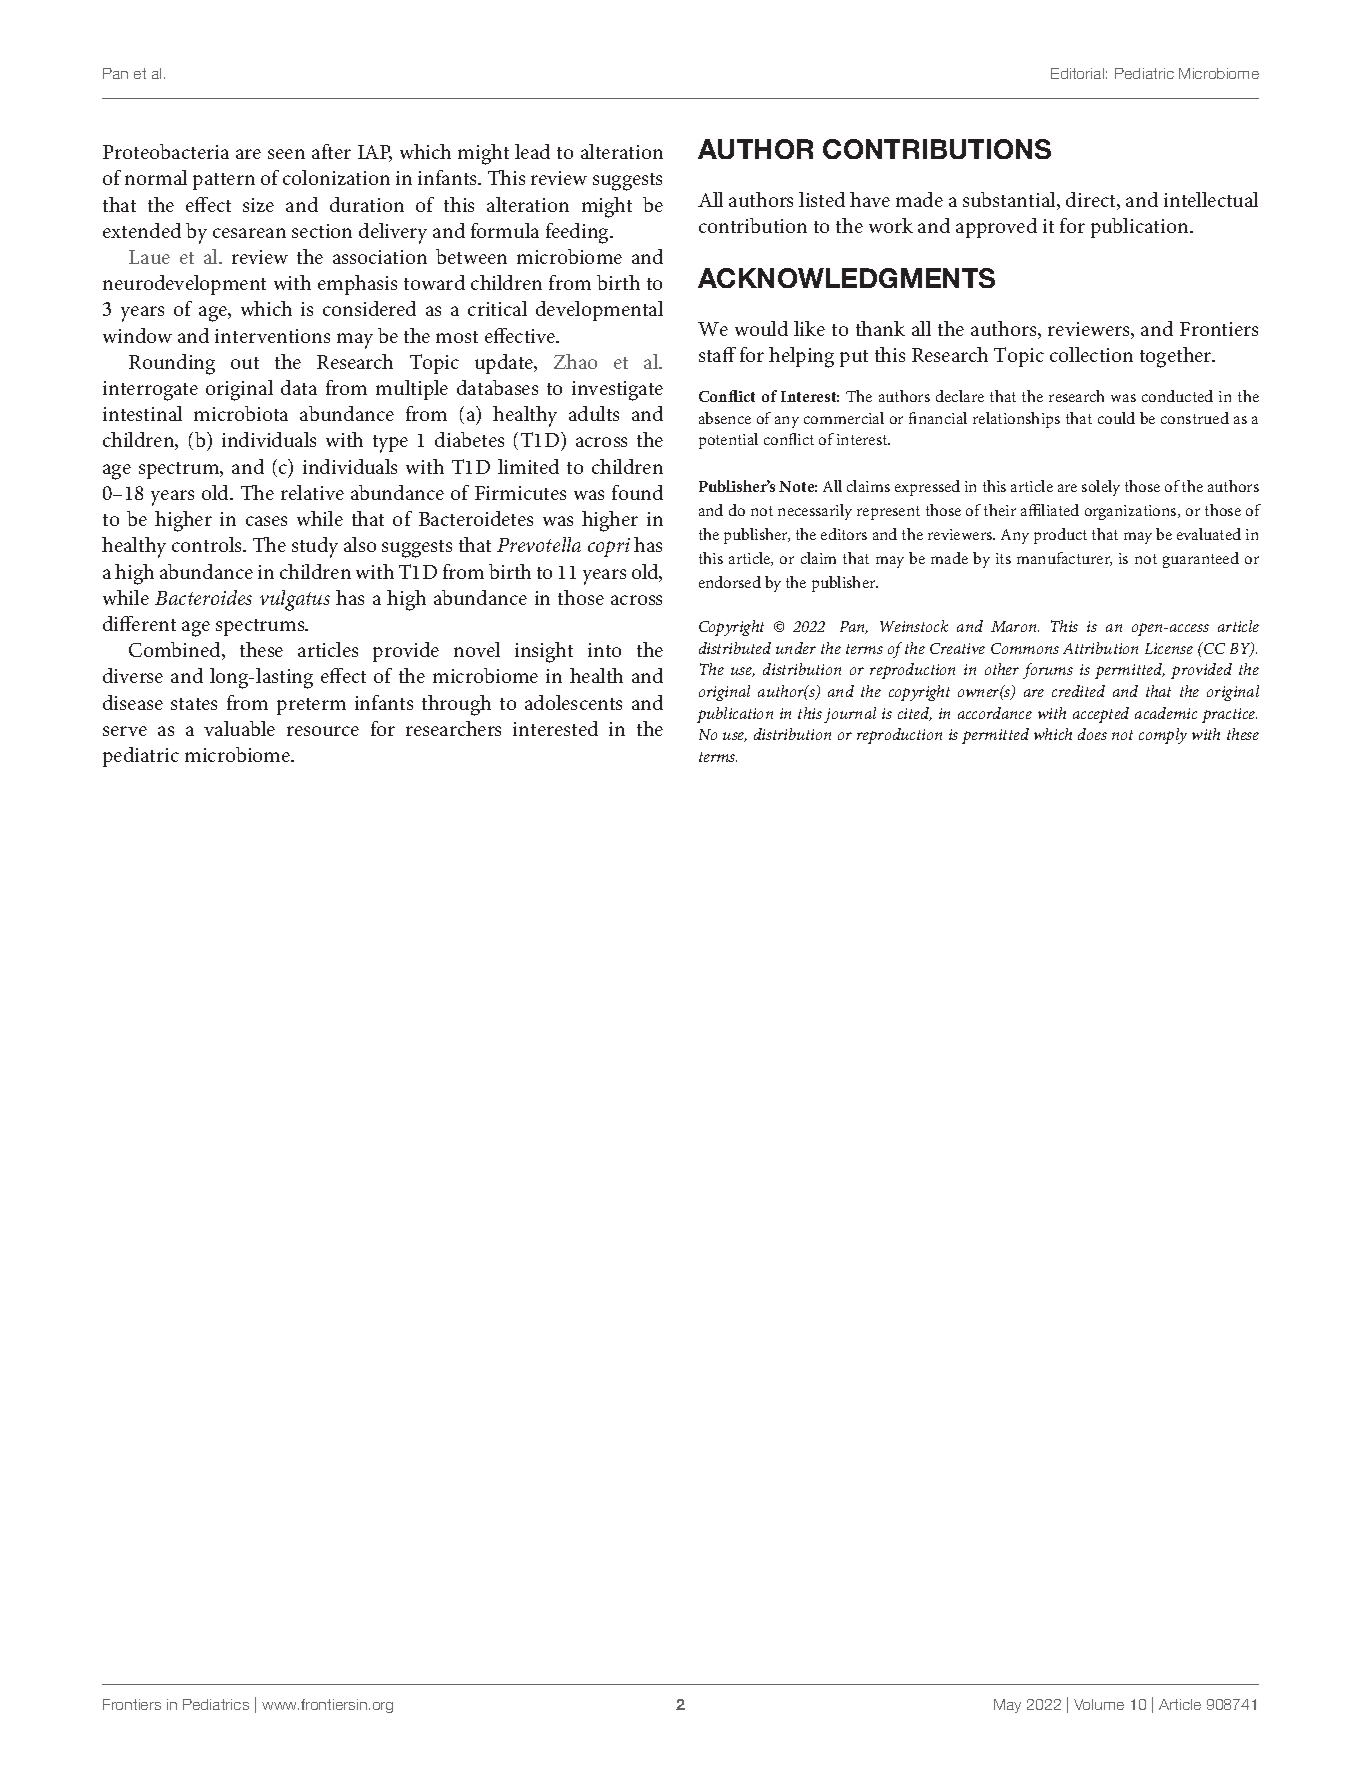  What do you see at coordinates (532, 151) in the screenshot?
I see `lead` at bounding box center [532, 151].
